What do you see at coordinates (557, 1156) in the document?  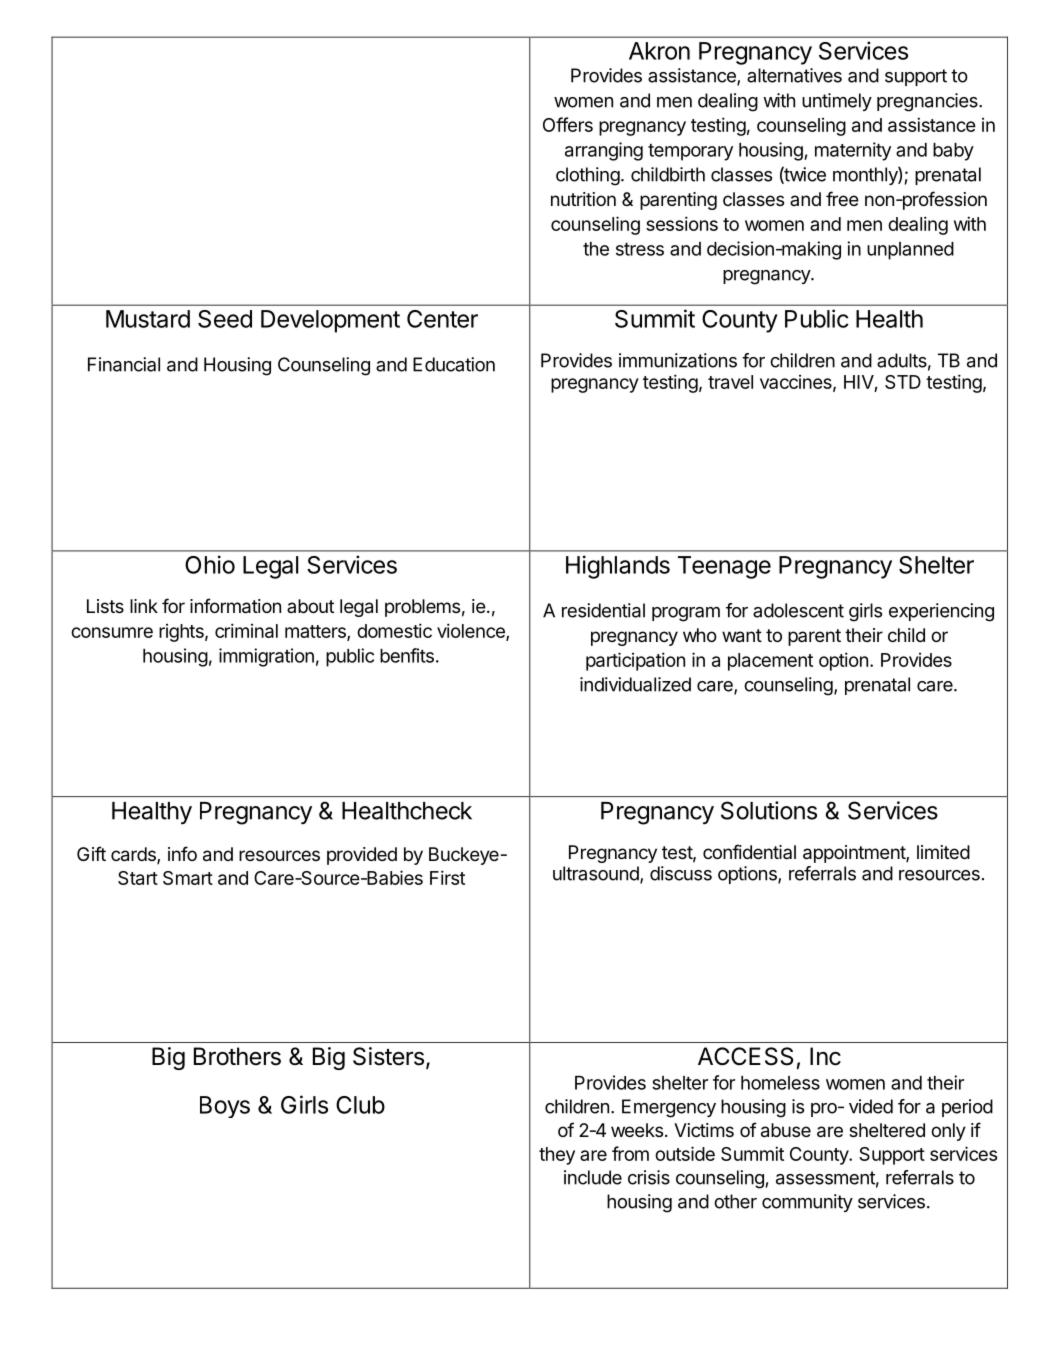 I see `they` at bounding box center [557, 1156].
